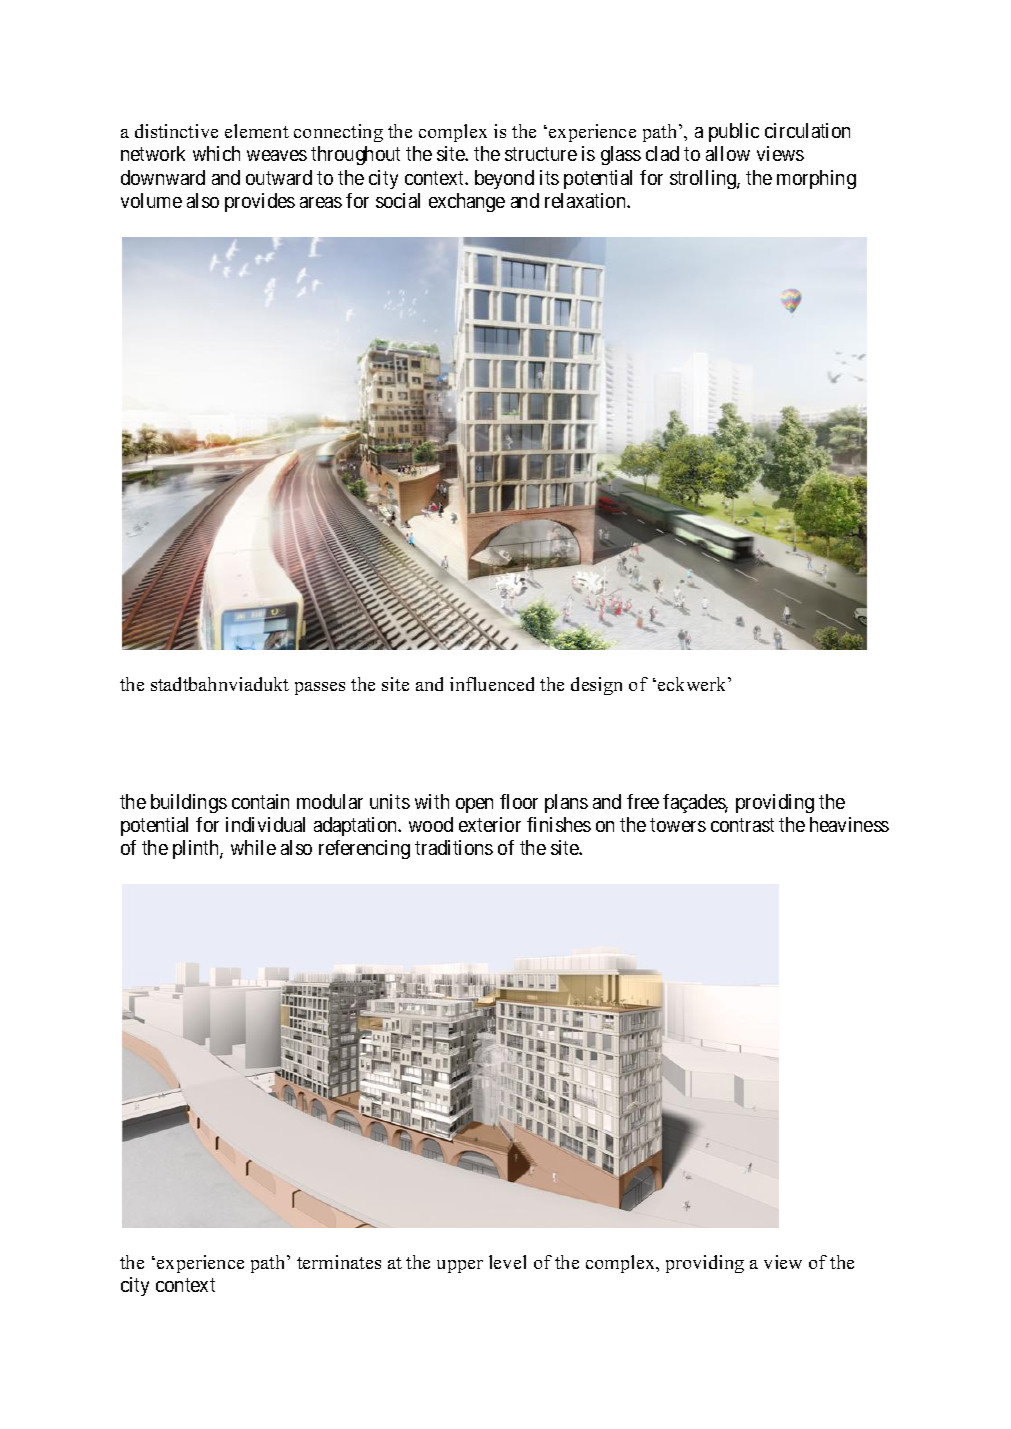  What do you see at coordinates (260, 202) in the screenshot?
I see `provides` at bounding box center [260, 202].
